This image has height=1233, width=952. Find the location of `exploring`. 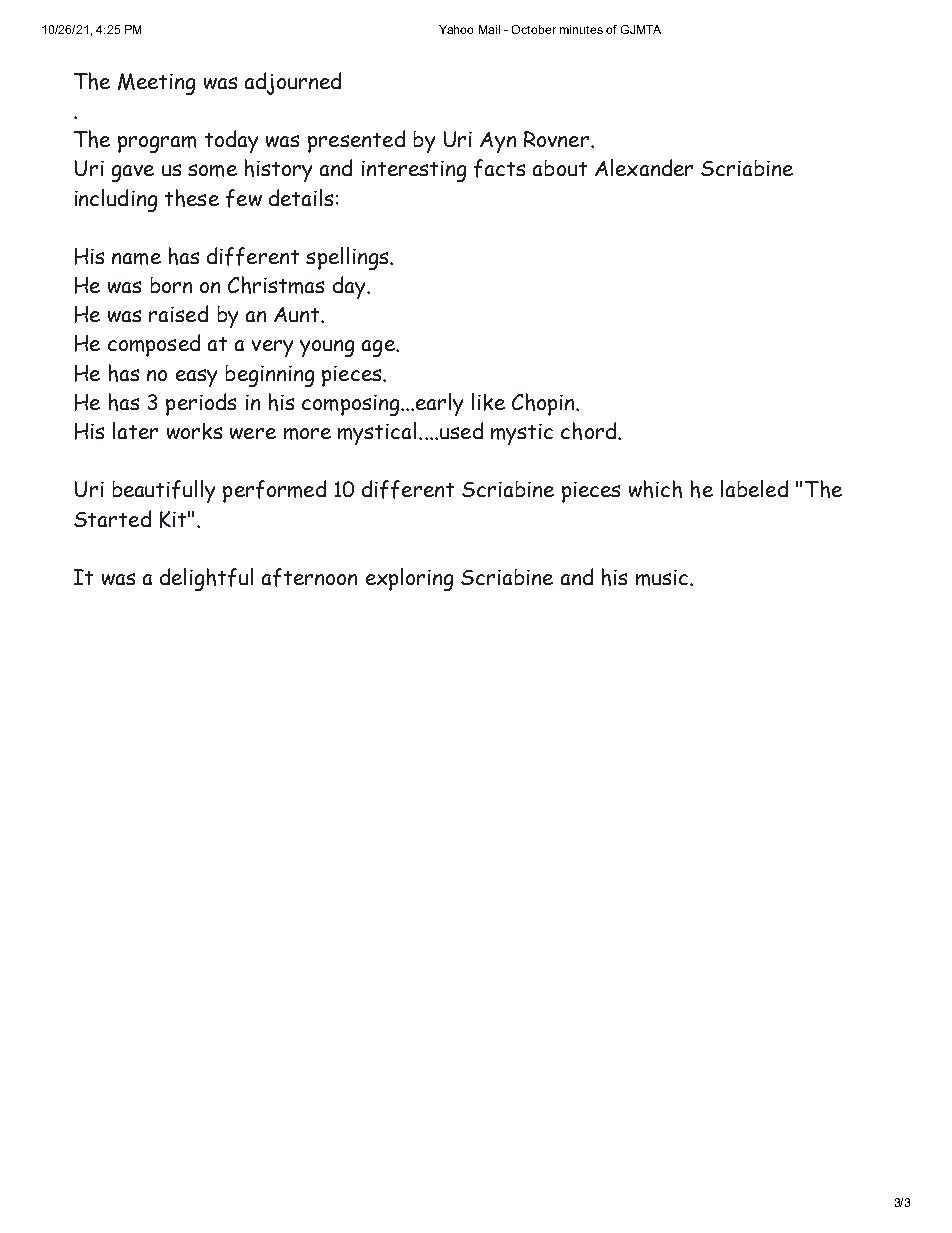

exploring is located at coordinates (409, 579).
